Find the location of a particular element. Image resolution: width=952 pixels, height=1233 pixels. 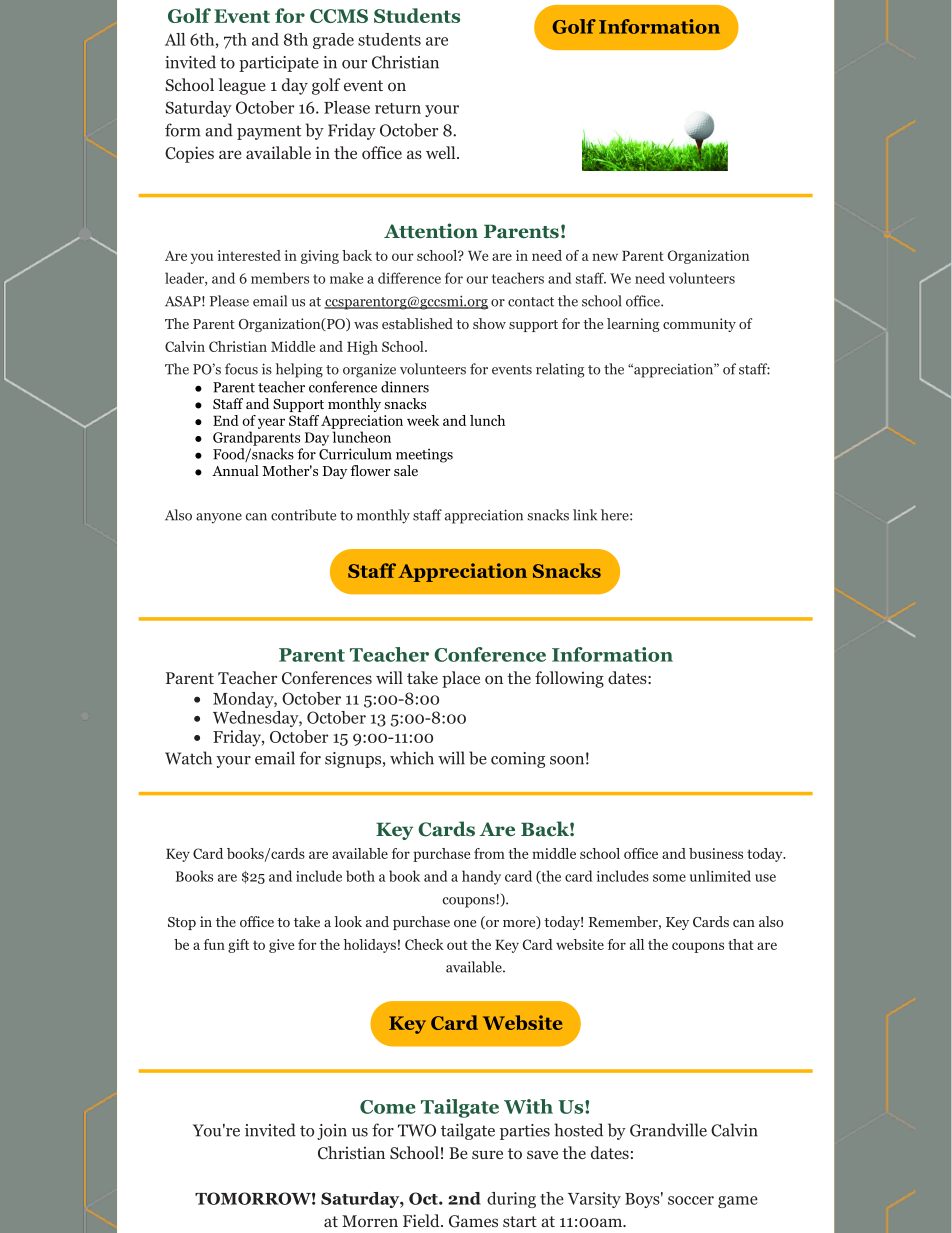

following is located at coordinates (569, 679).
